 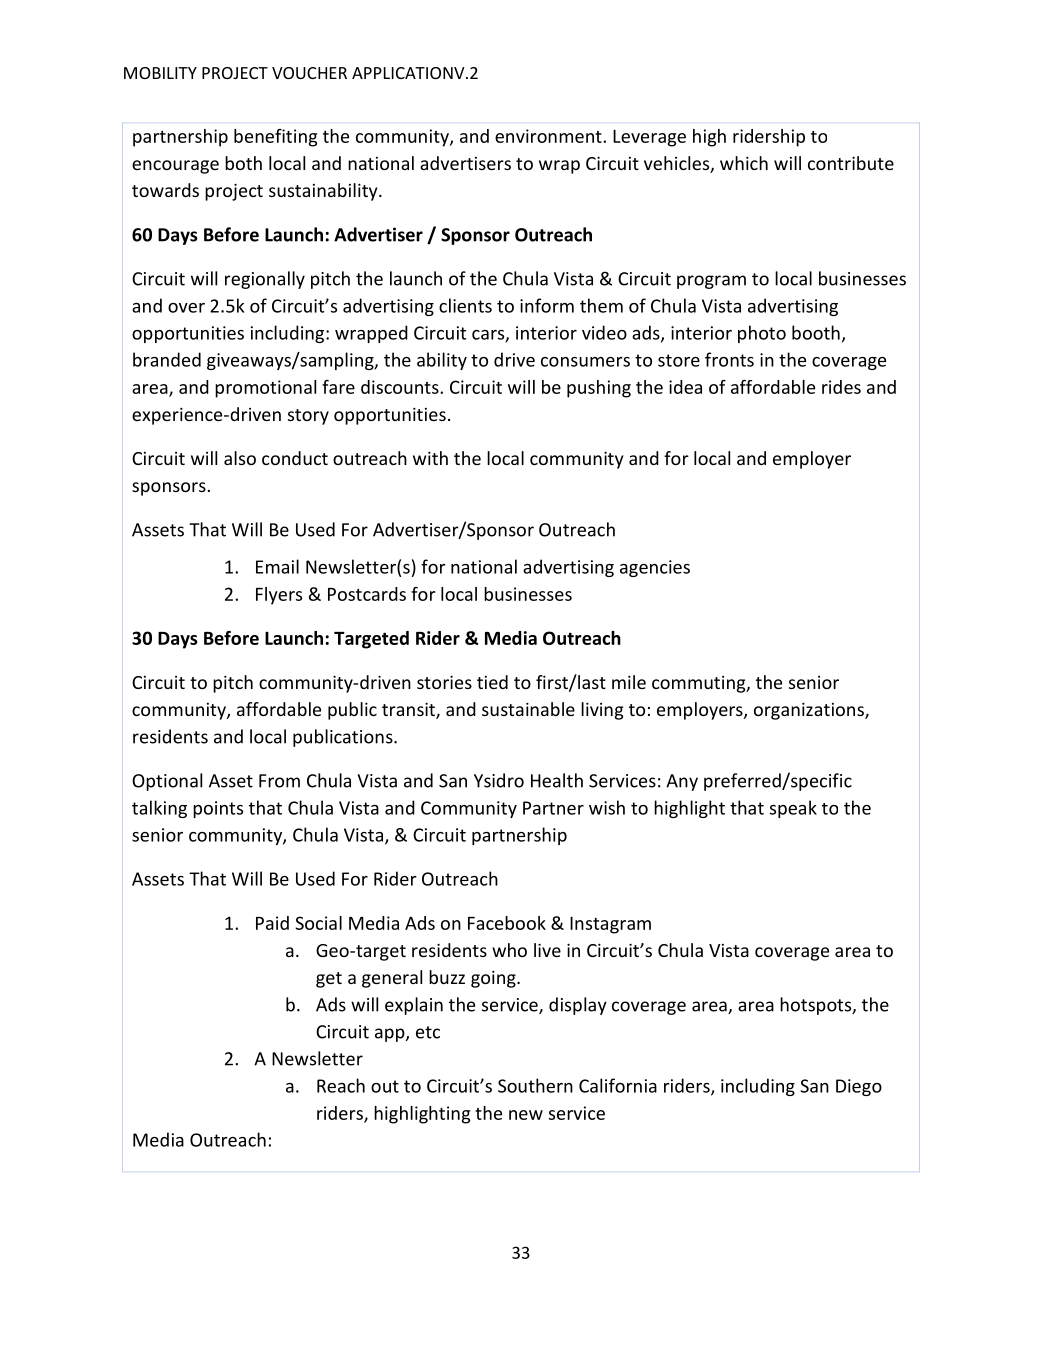 What do you see at coordinates (859, 1087) in the document?
I see `Diego` at bounding box center [859, 1087].
